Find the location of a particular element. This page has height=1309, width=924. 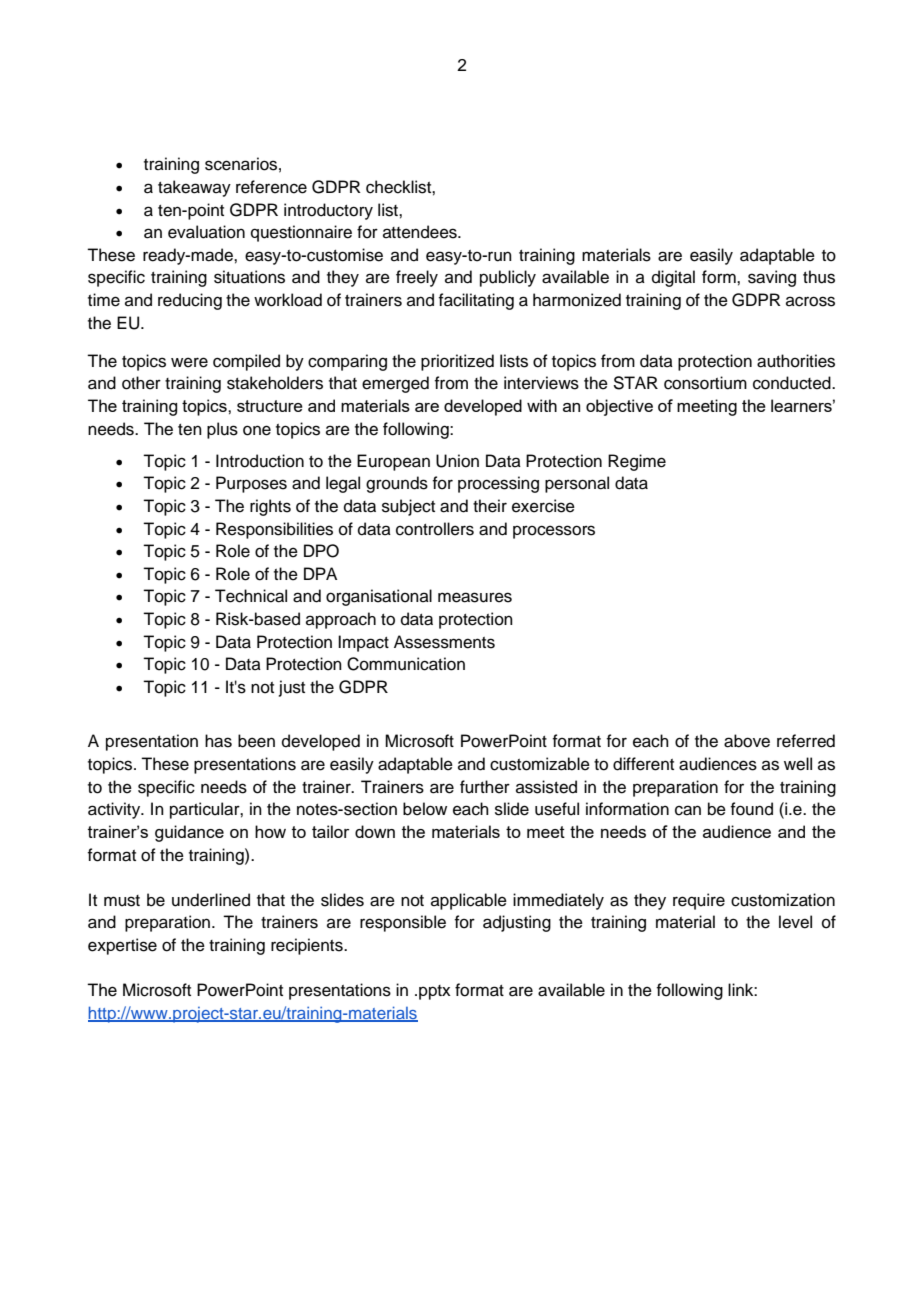

attendees is located at coordinates (421, 232).
